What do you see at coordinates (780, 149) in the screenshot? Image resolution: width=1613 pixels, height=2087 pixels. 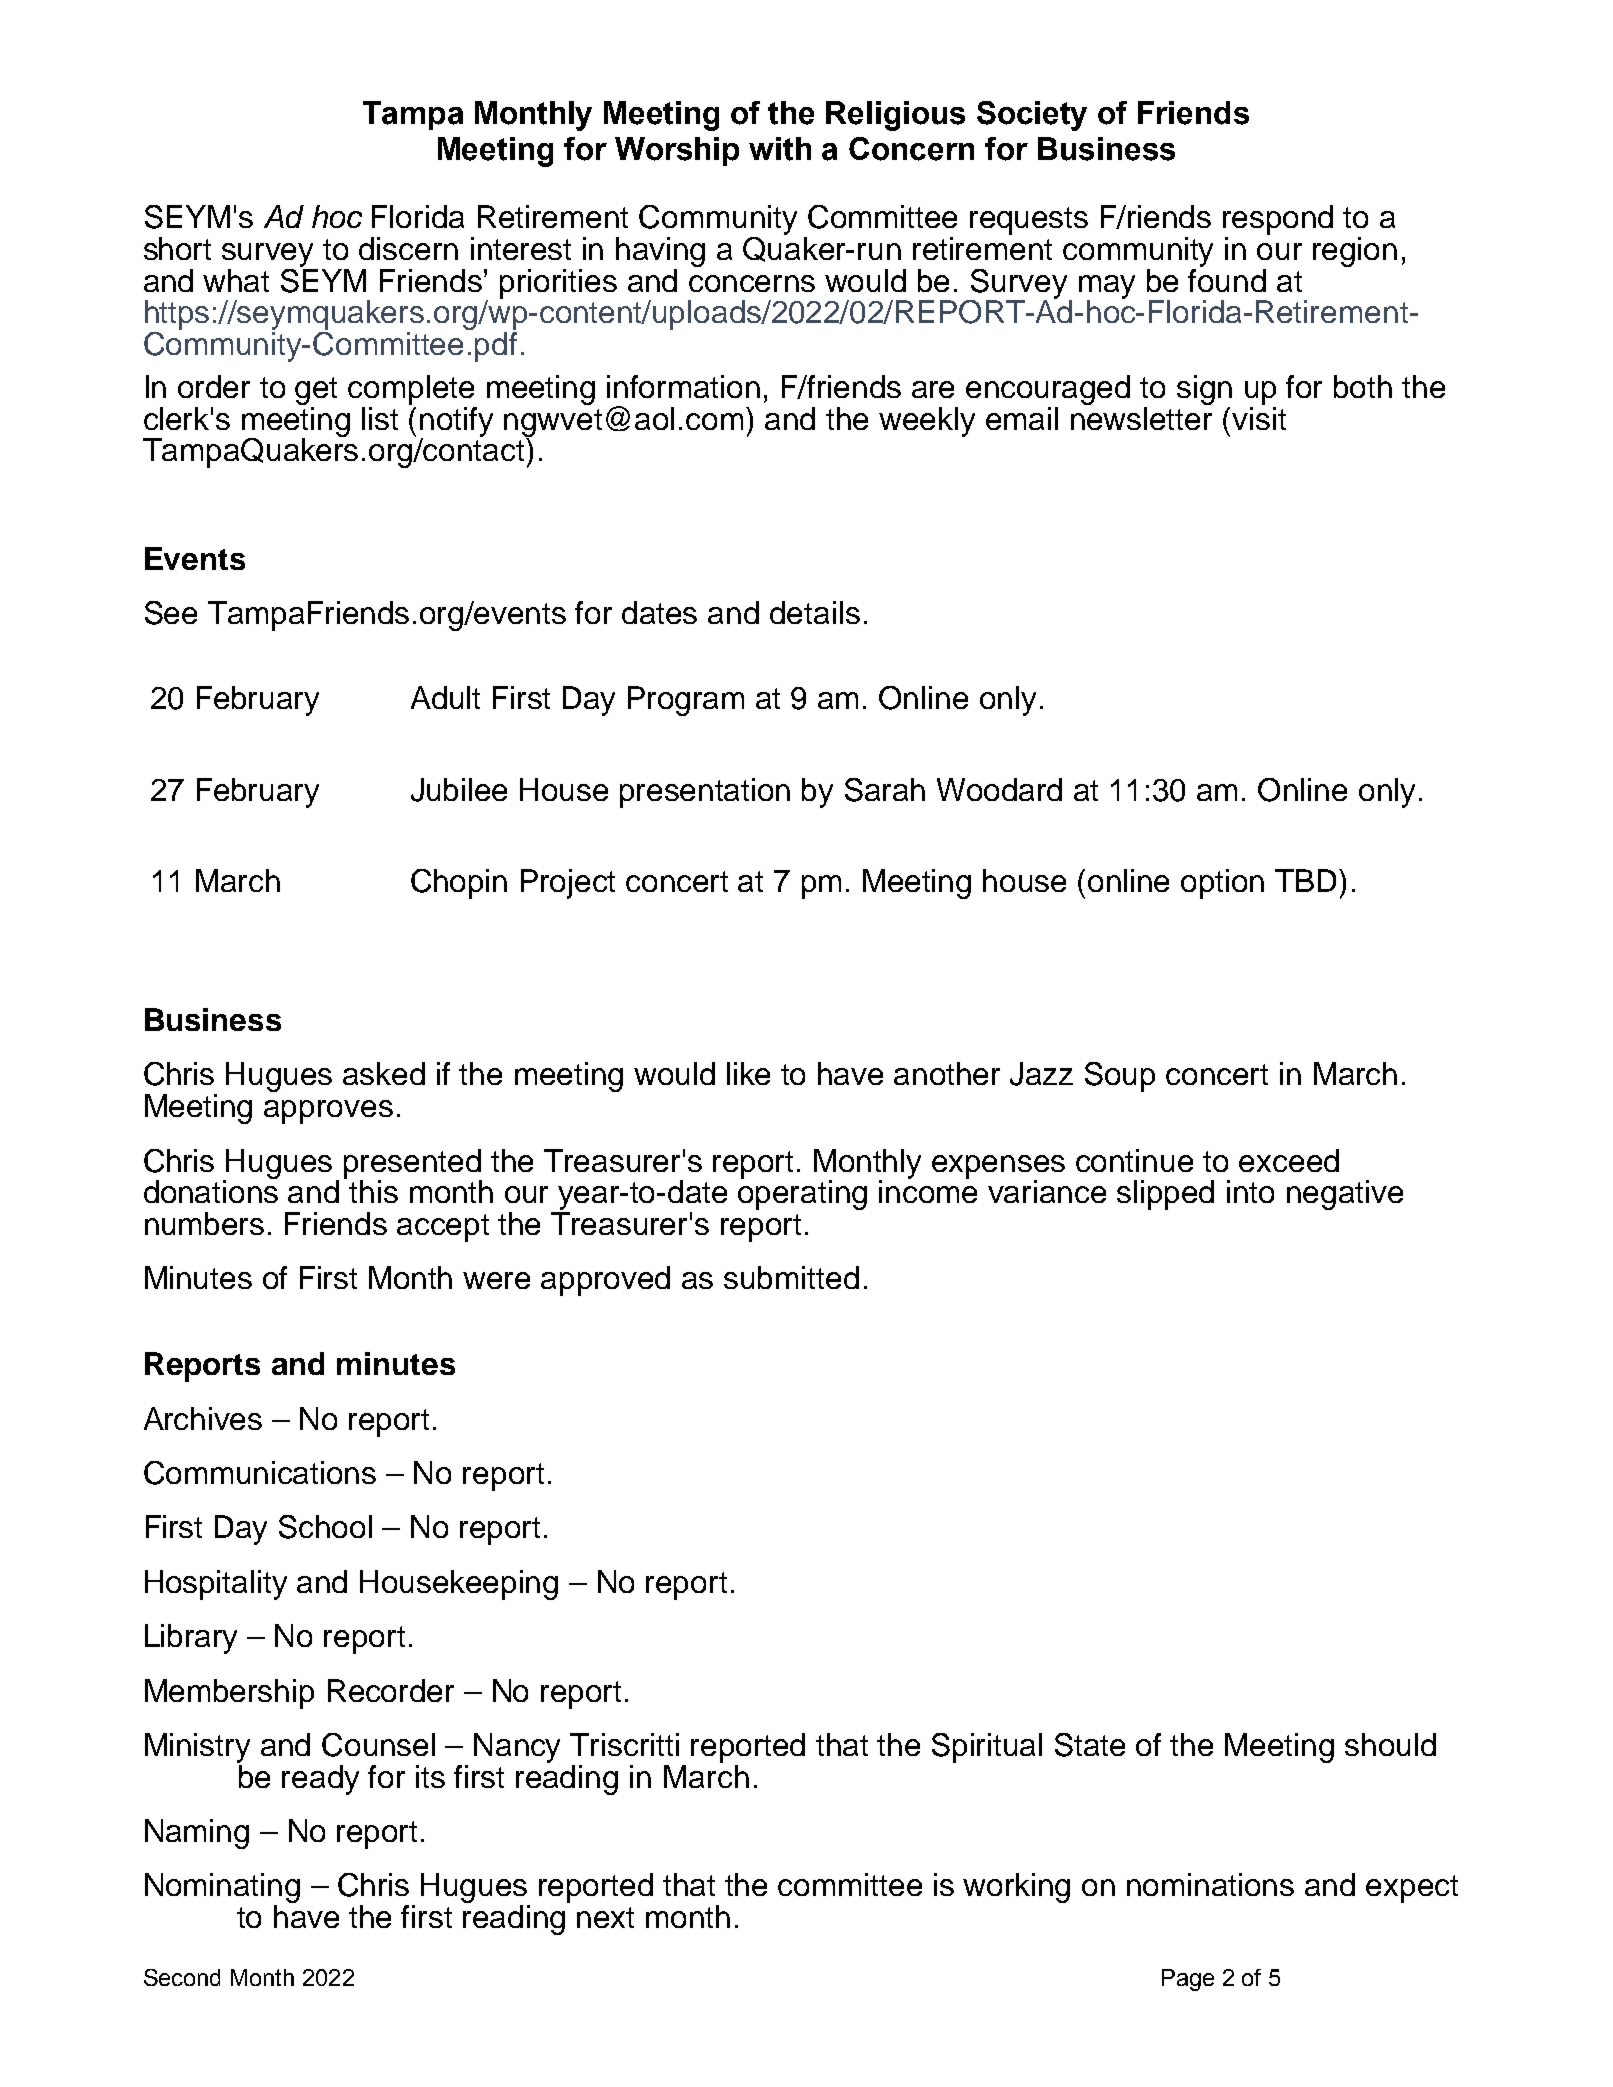 I see `with` at bounding box center [780, 149].
